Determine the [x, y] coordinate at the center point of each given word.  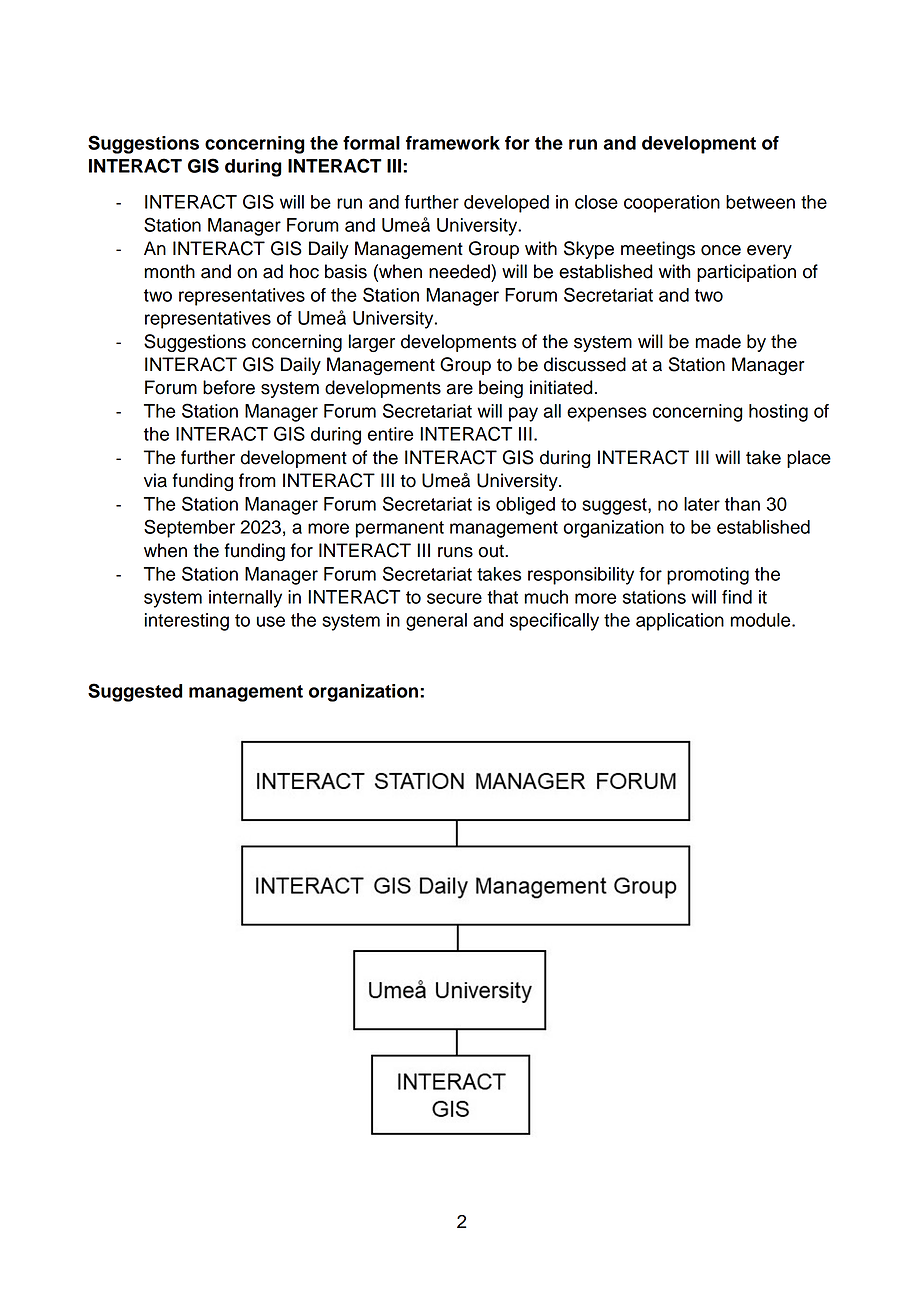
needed [460, 271]
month [169, 271]
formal [371, 143]
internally [245, 599]
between [760, 202]
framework [453, 143]
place [809, 459]
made [718, 341]
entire [390, 434]
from [257, 480]
